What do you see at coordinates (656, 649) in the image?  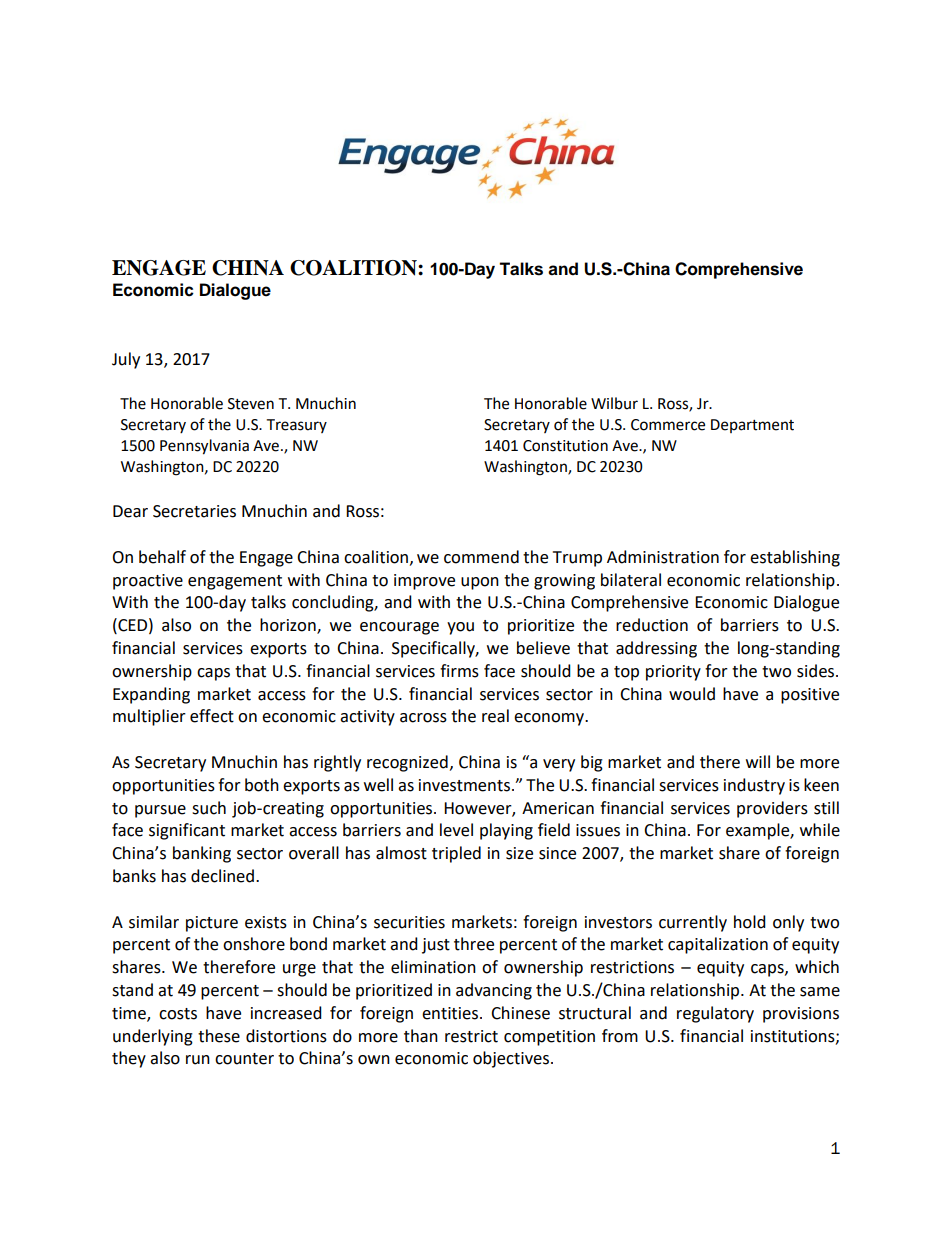 I see `addressing` at bounding box center [656, 649].
